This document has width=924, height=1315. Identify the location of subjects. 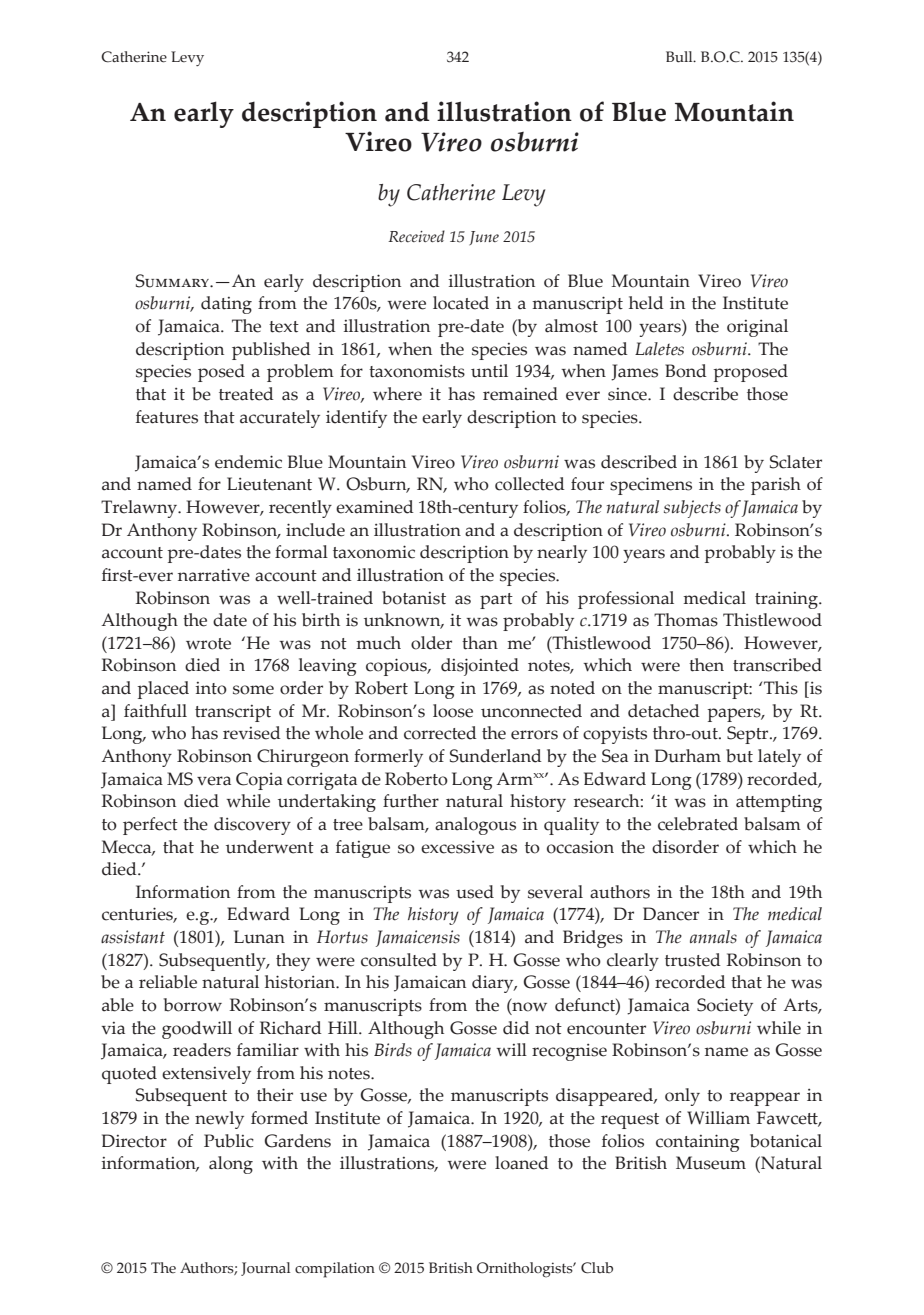
(692, 509).
